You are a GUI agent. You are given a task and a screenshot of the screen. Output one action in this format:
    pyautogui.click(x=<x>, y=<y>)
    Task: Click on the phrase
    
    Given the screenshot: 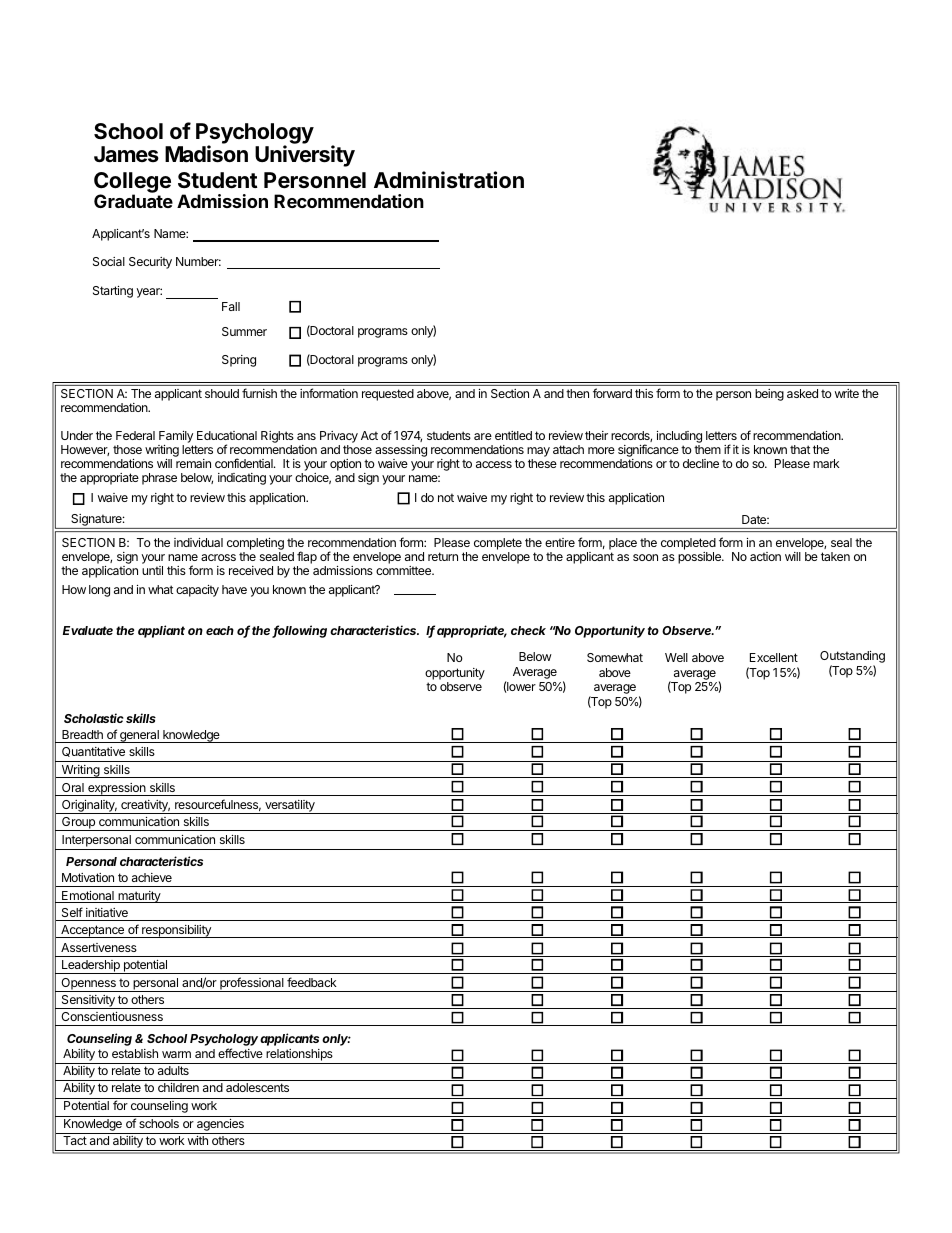 What is the action you would take?
    pyautogui.click(x=159, y=479)
